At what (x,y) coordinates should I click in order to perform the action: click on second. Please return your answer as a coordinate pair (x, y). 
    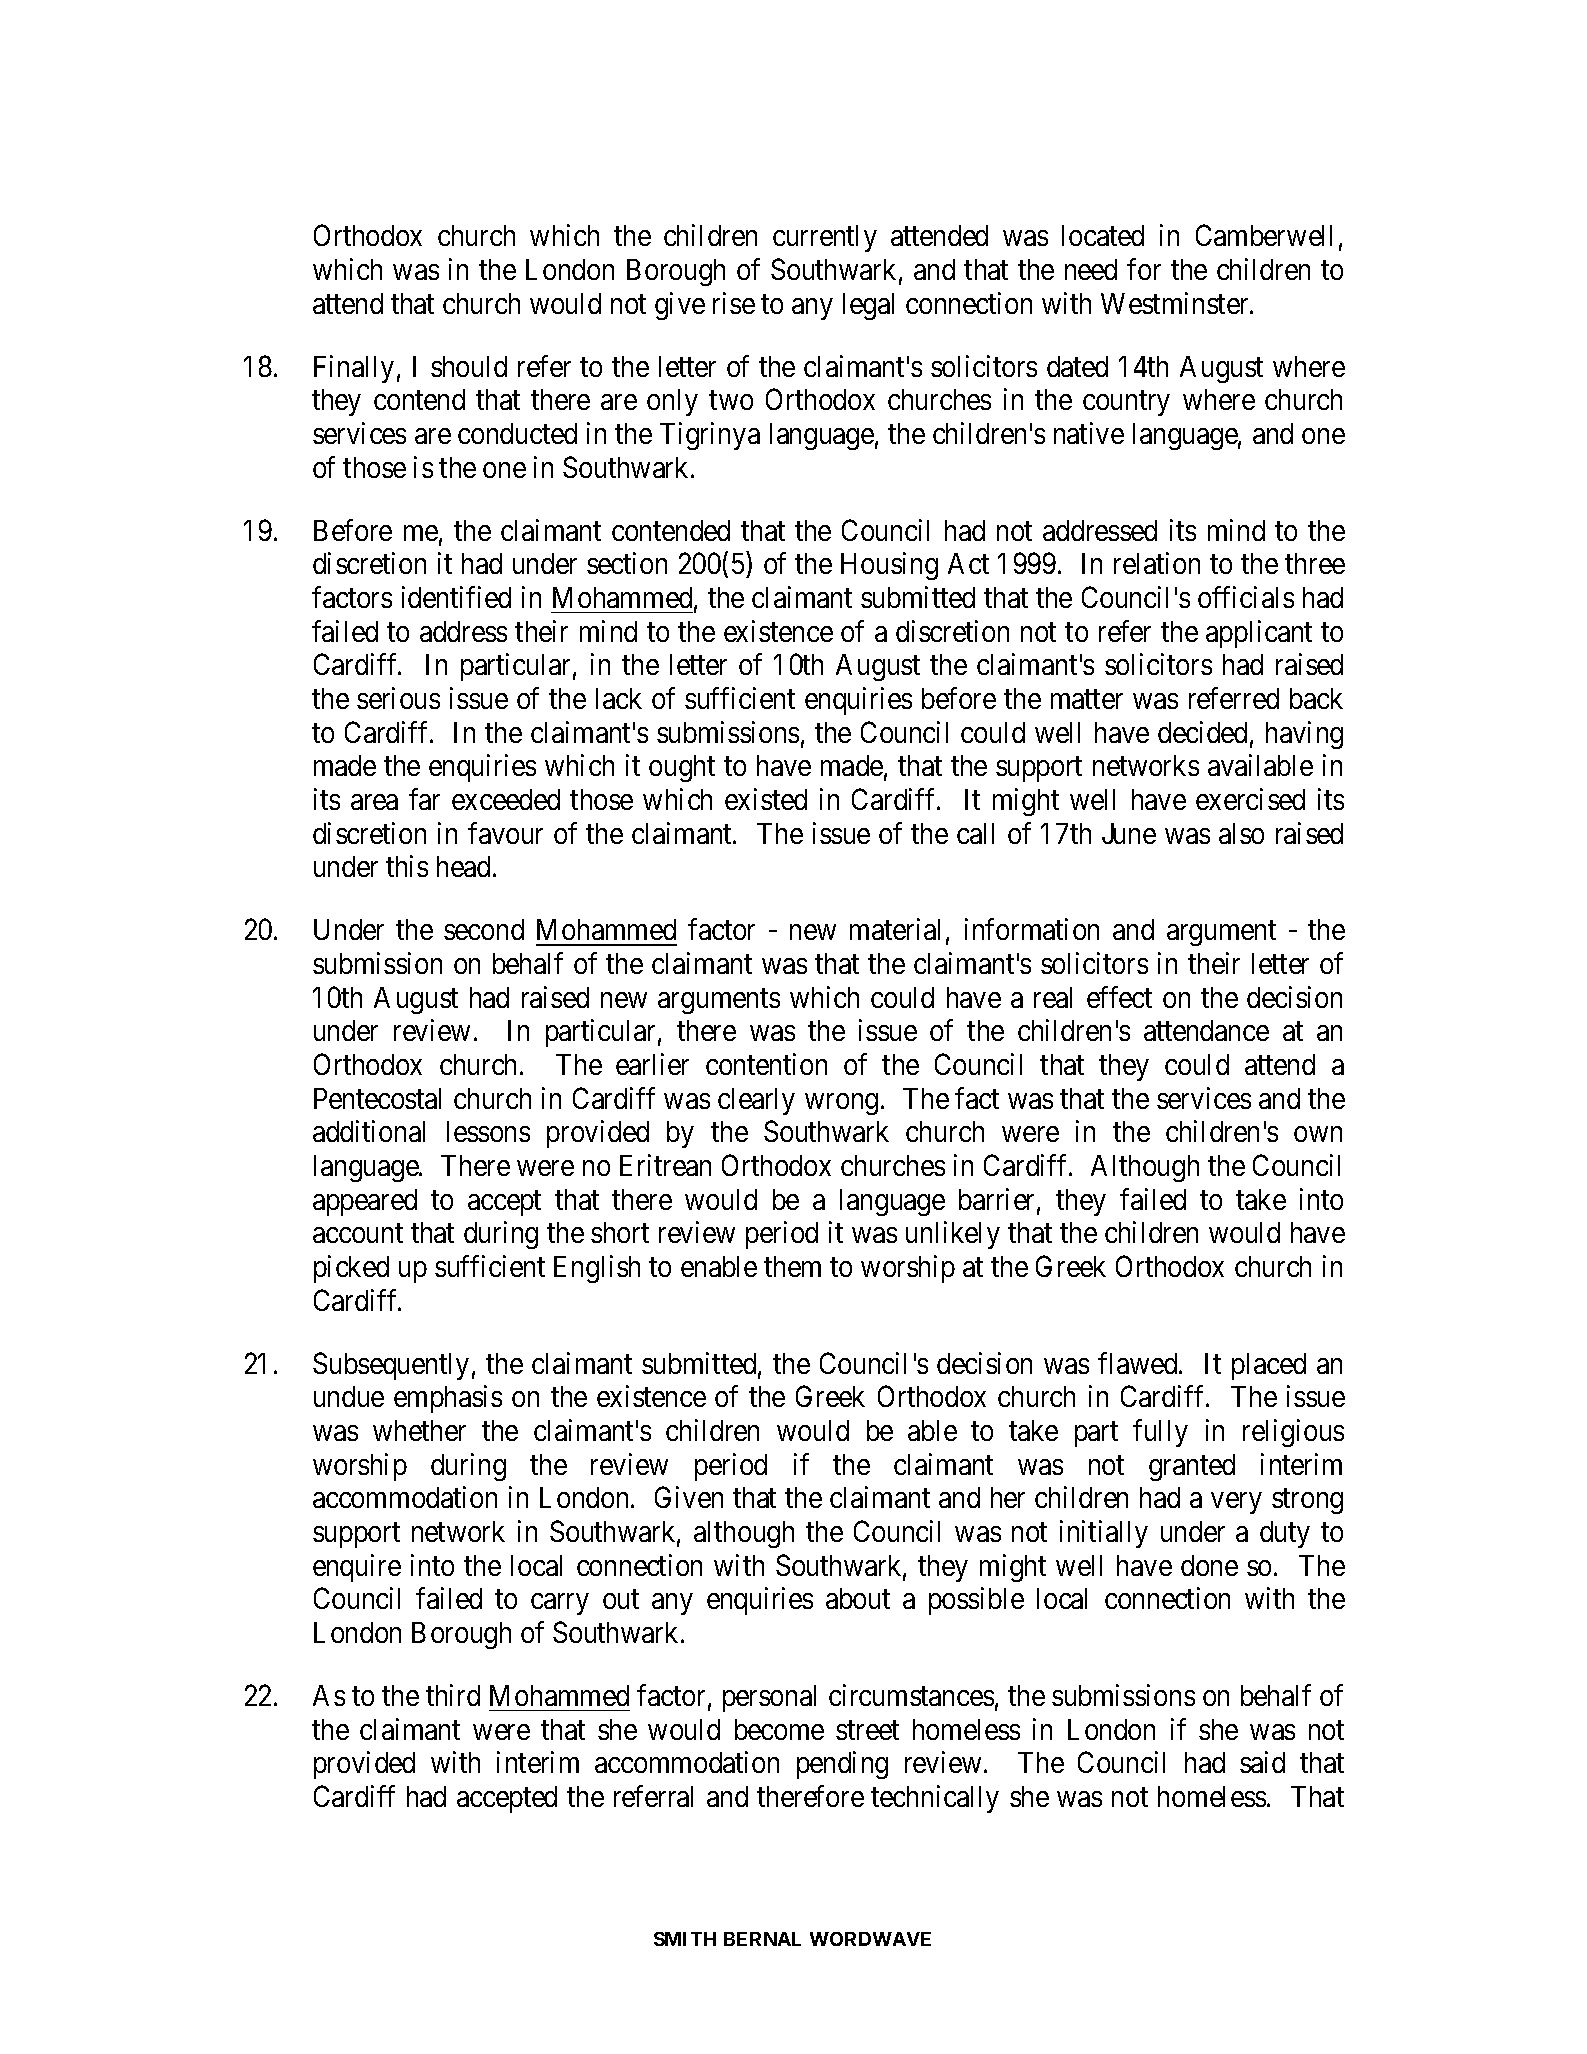
    Looking at the image, I should click on (484, 929).
